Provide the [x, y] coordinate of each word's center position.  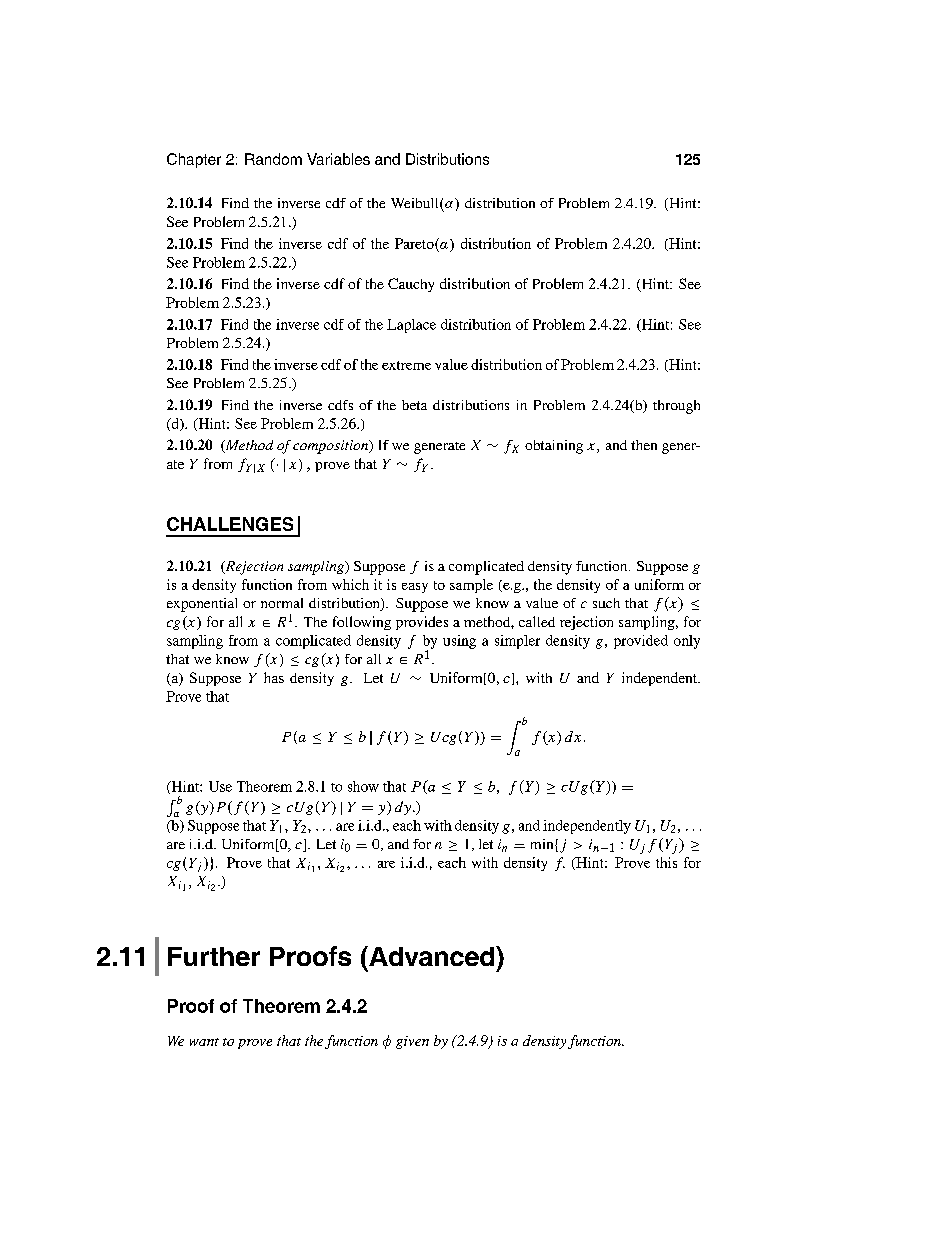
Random [273, 159]
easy [415, 588]
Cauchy [411, 285]
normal [282, 603]
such [606, 603]
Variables [338, 159]
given [412, 1042]
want [204, 1042]
